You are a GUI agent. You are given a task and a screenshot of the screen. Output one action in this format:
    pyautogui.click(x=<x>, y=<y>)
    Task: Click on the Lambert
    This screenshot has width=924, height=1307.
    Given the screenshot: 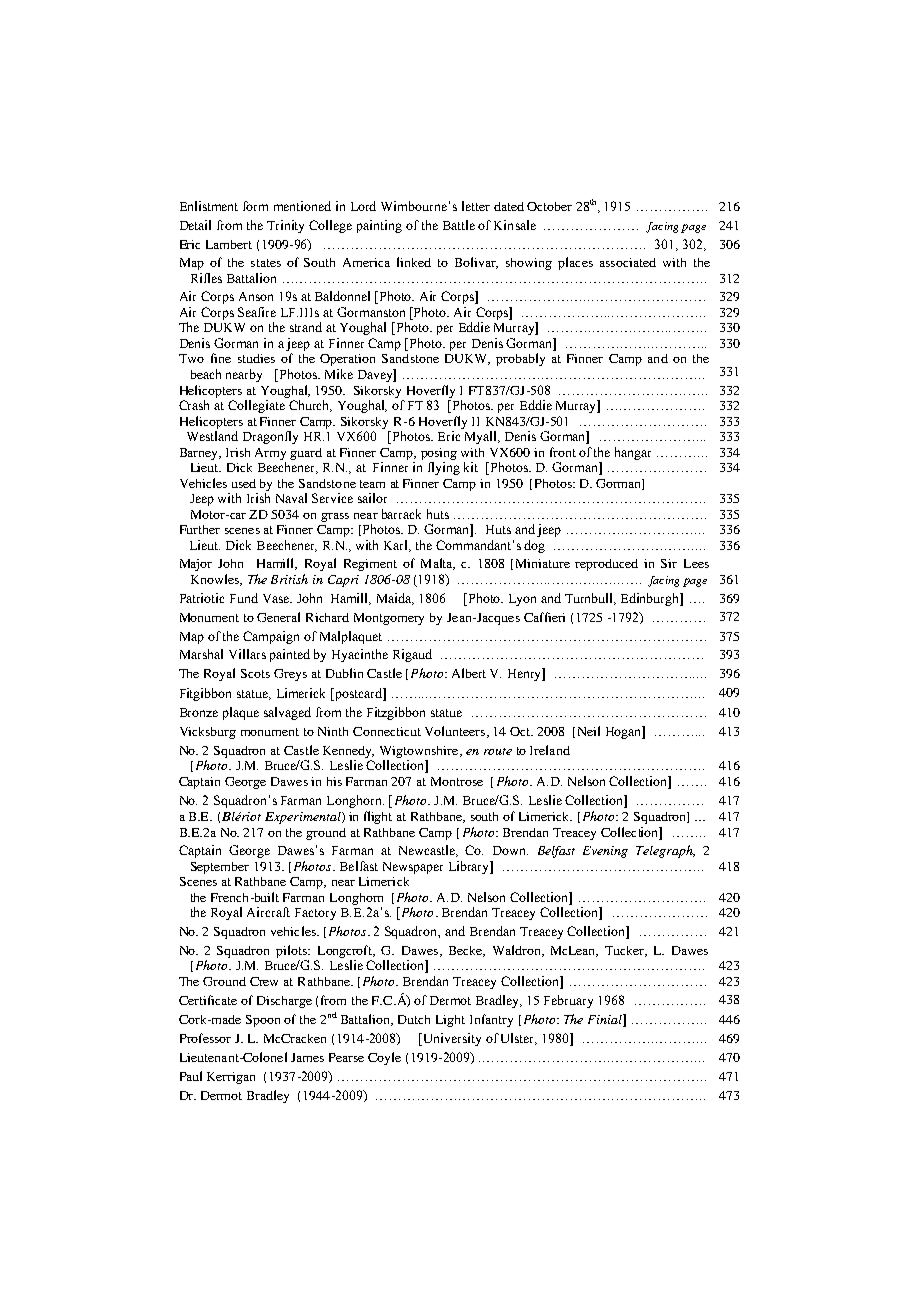 What is the action you would take?
    pyautogui.click(x=229, y=244)
